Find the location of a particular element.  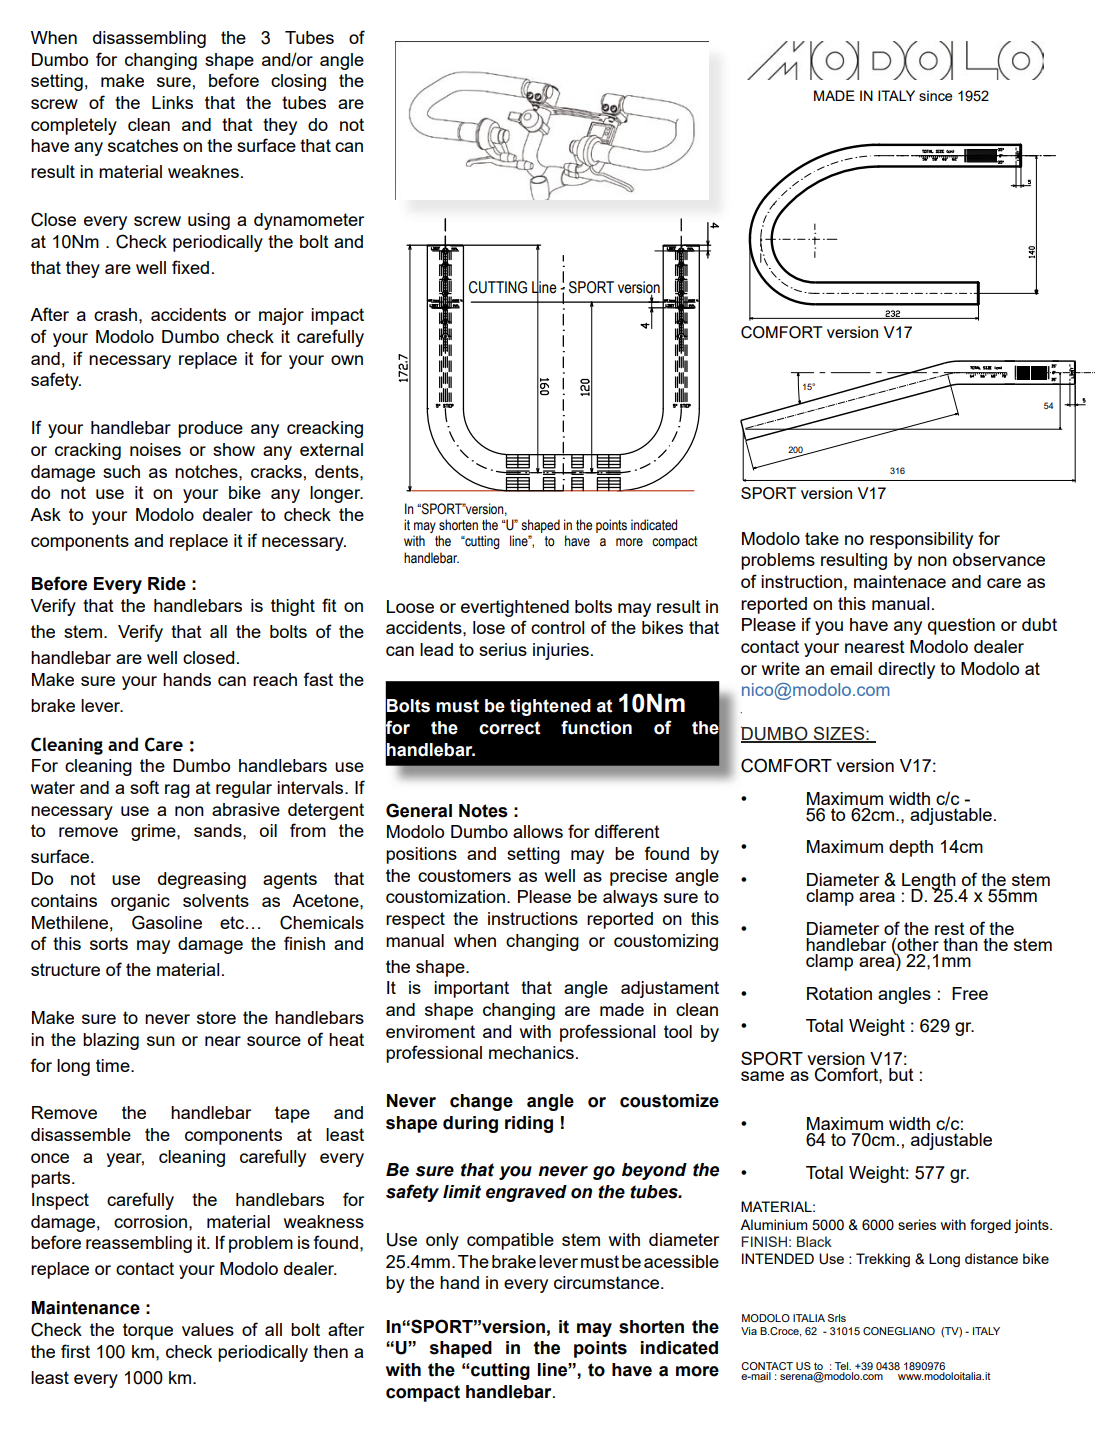

torque is located at coordinates (148, 1331).
